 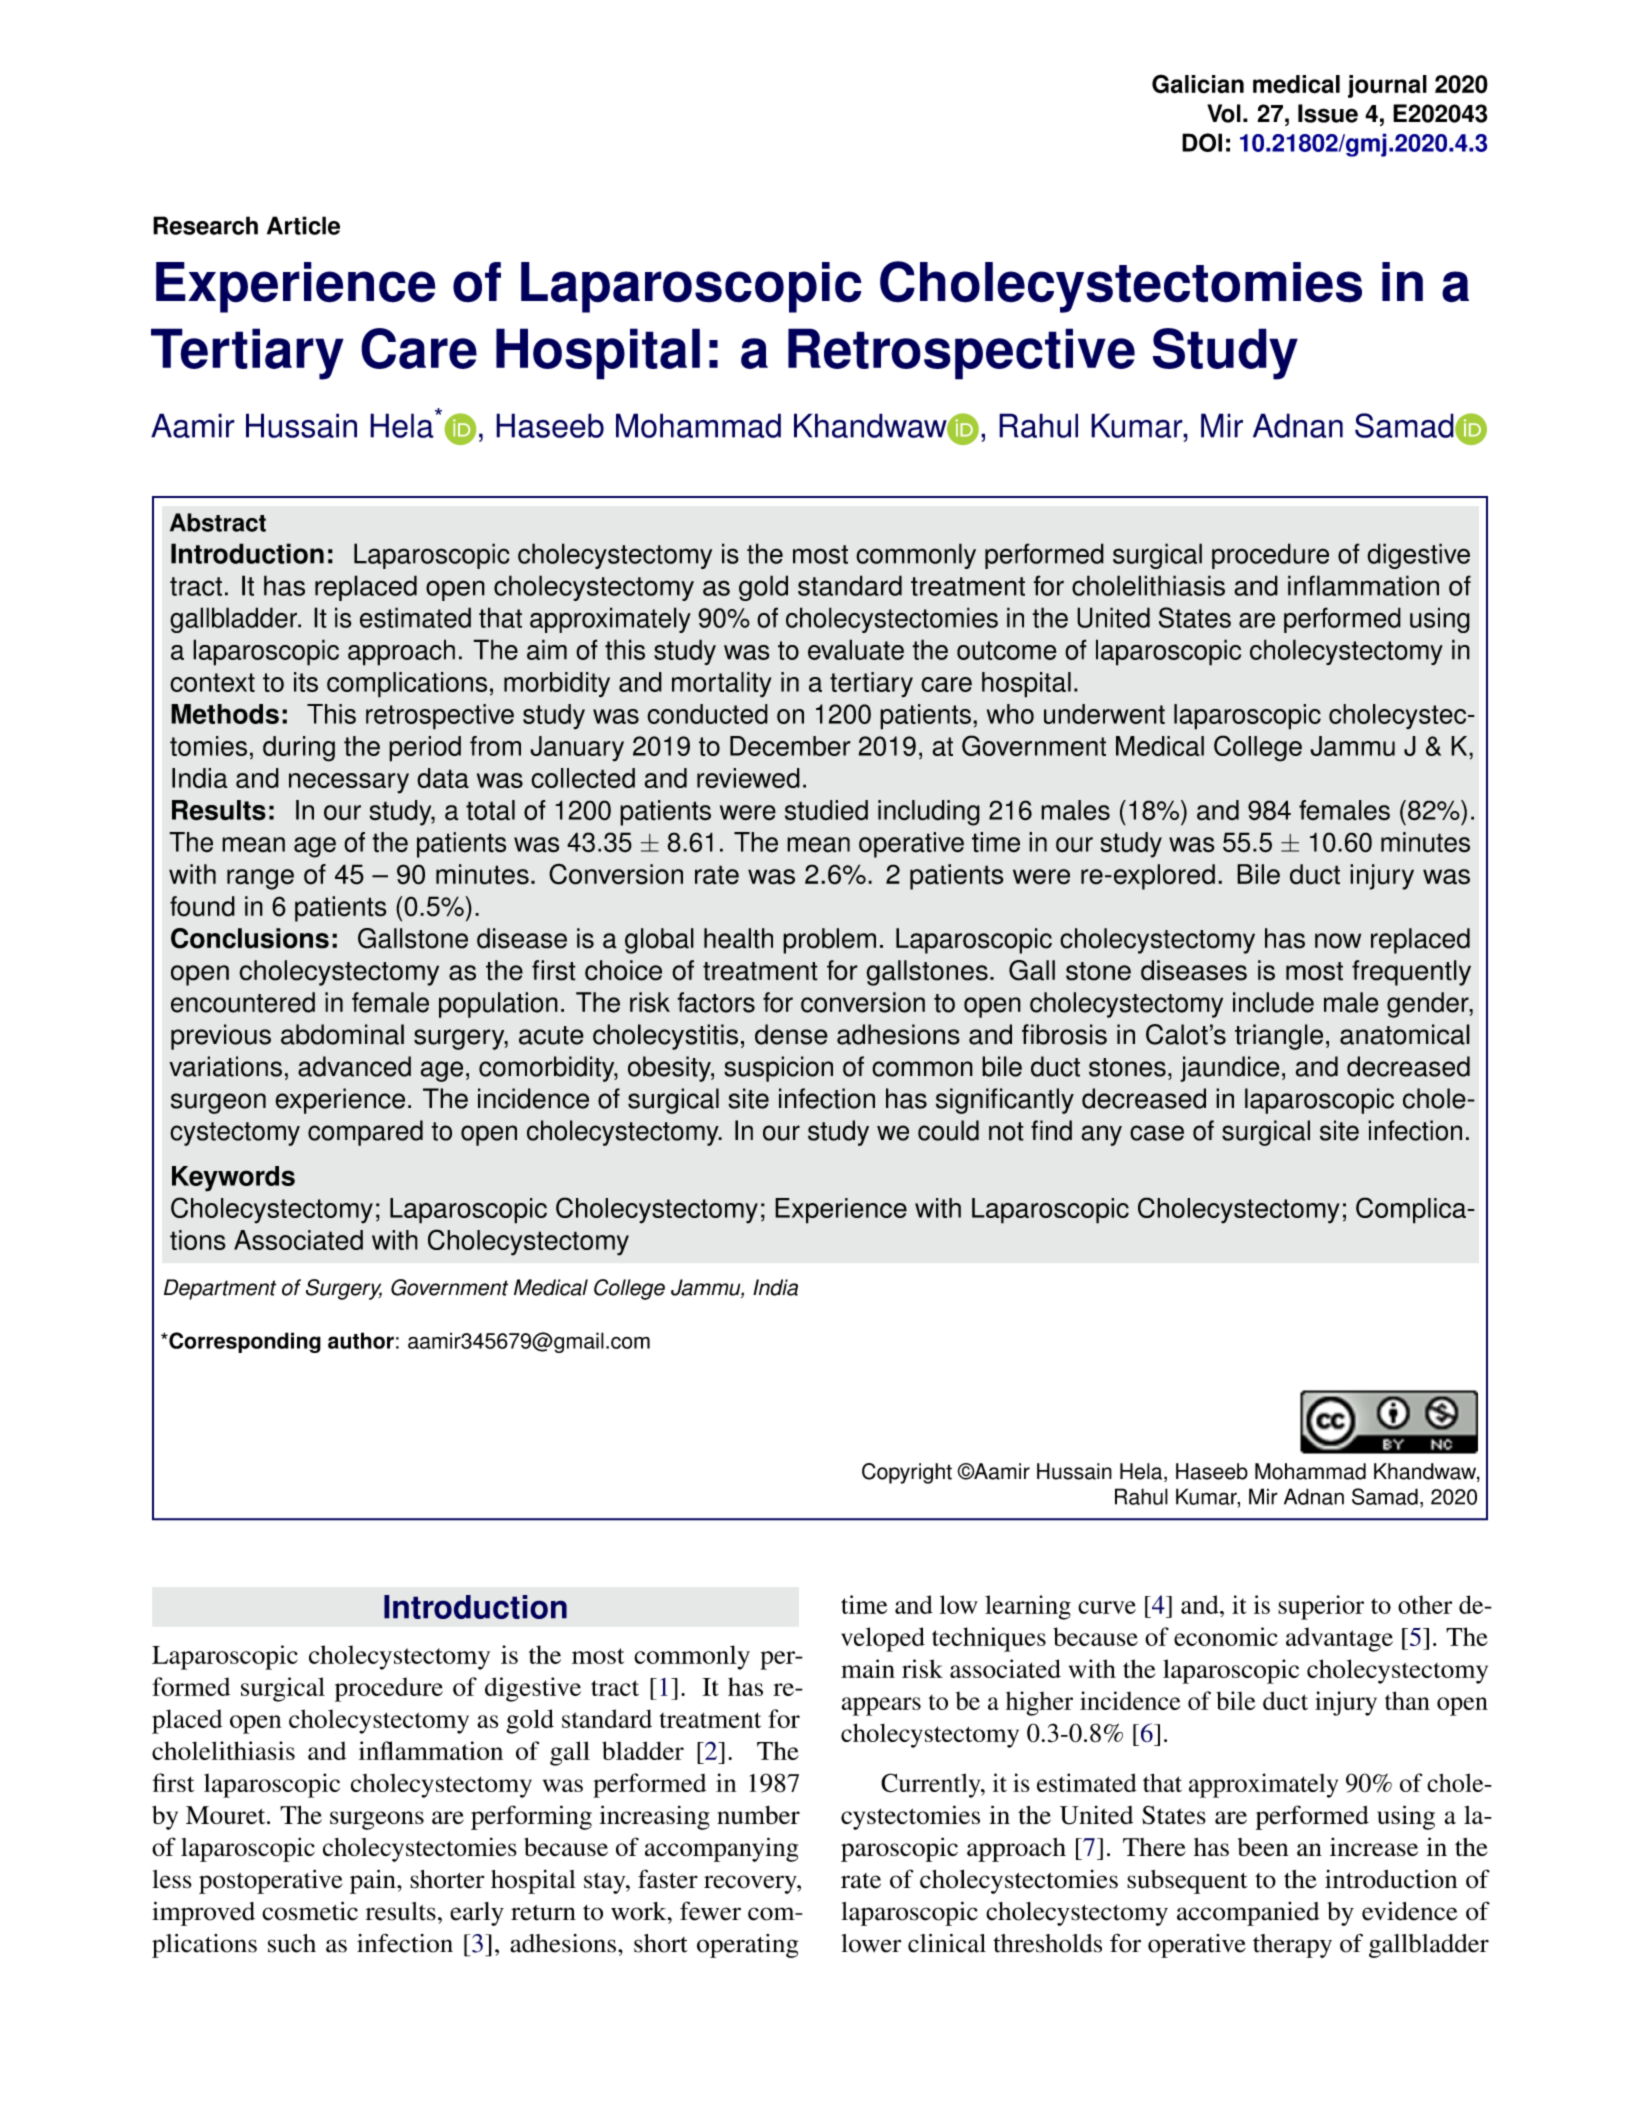 I want to click on DOI, so click(x=1202, y=142).
